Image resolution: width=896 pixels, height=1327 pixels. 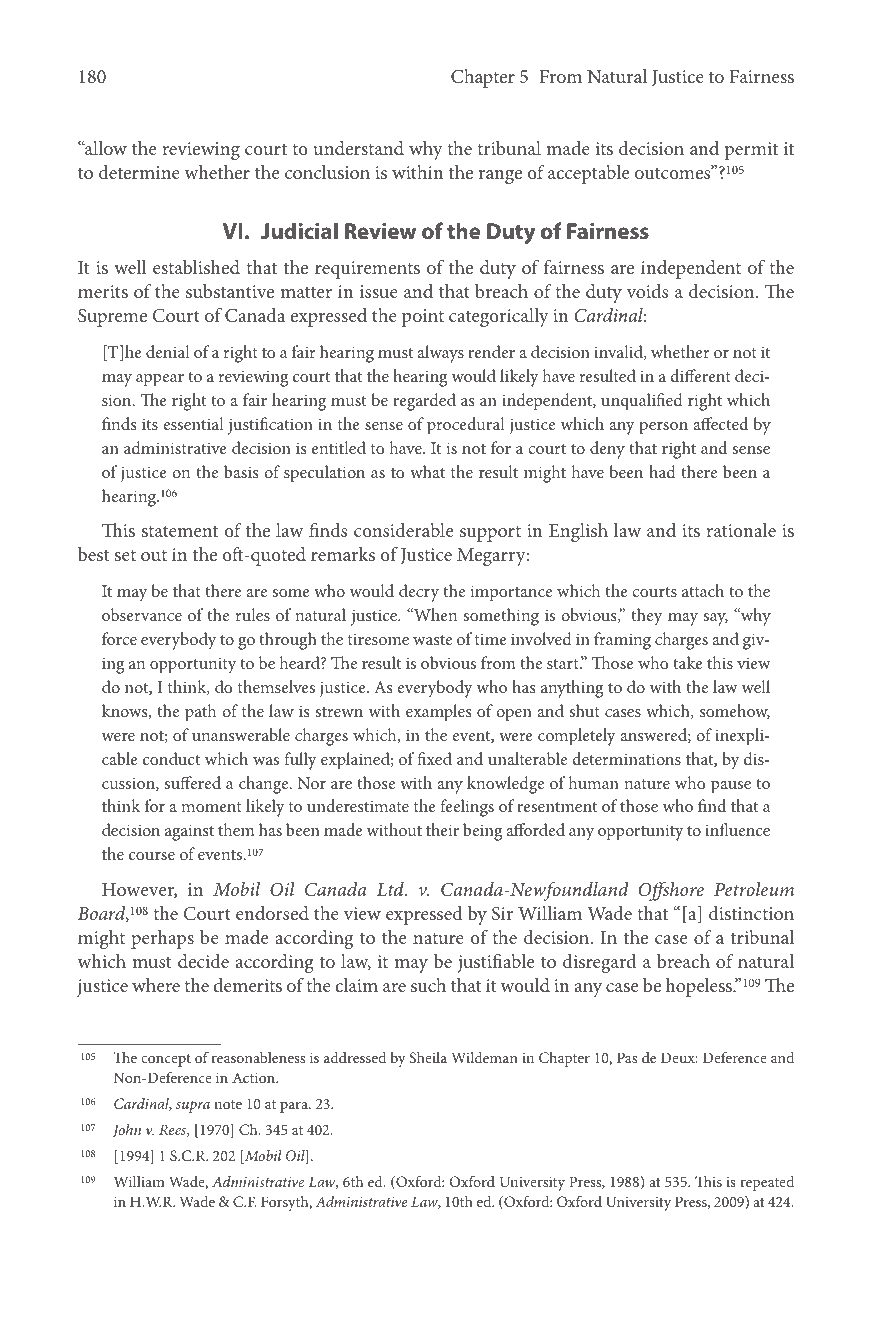 What do you see at coordinates (500, 177) in the document?
I see `range` at bounding box center [500, 177].
